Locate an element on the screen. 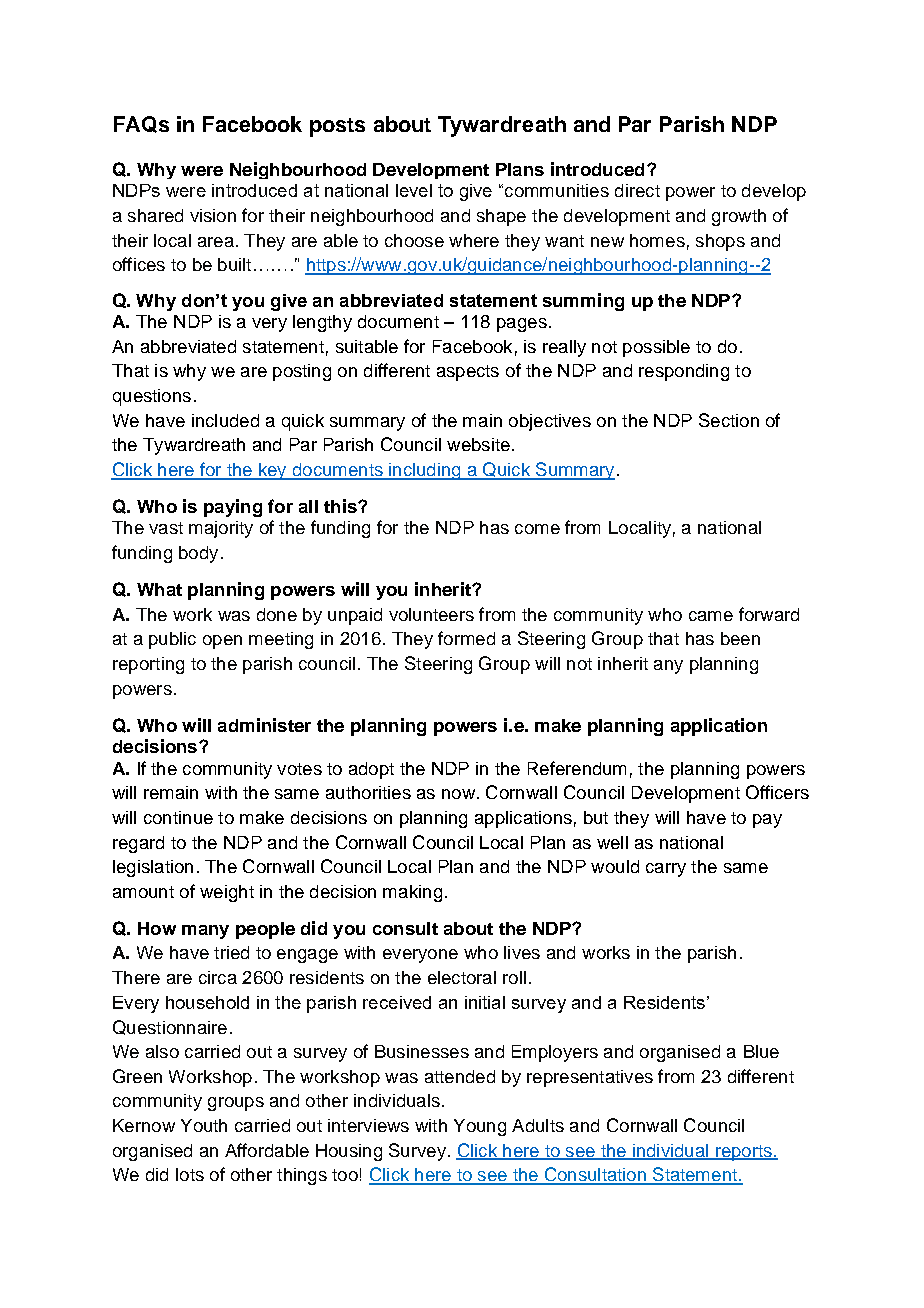 The image size is (924, 1308). carry is located at coordinates (666, 870).
